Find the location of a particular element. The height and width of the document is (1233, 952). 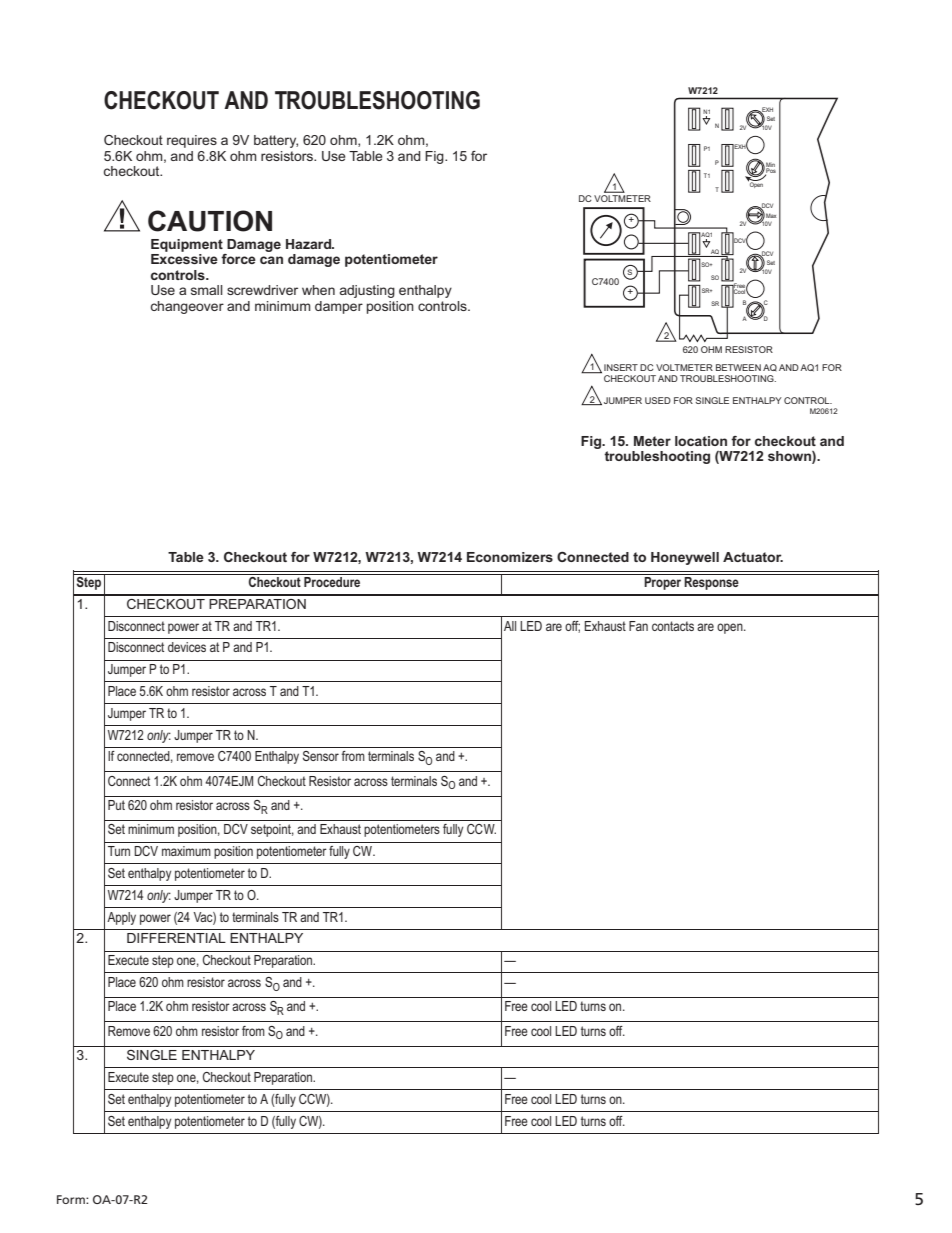

requires is located at coordinates (192, 141).
